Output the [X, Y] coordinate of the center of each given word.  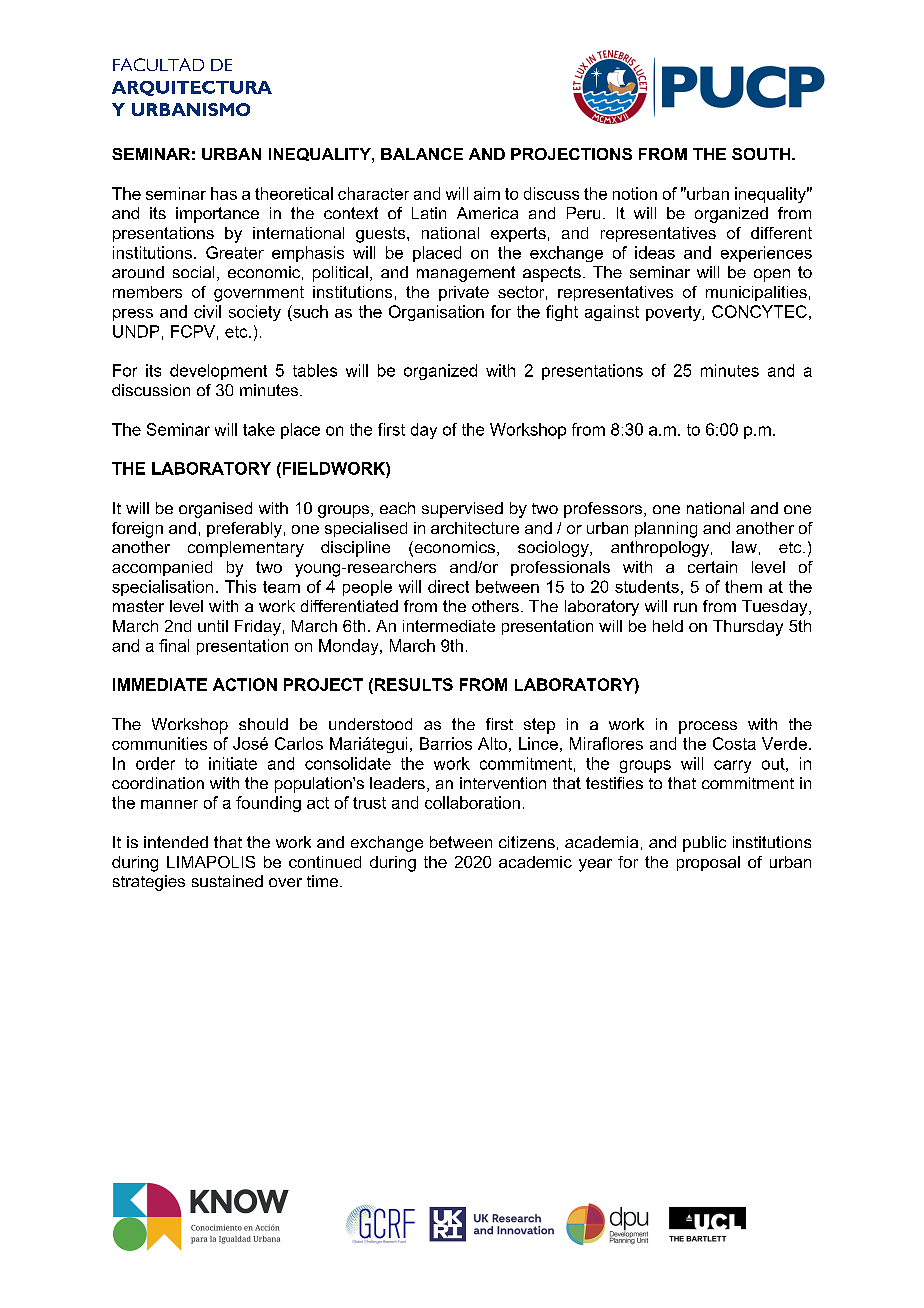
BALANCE [422, 154]
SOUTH [761, 154]
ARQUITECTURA [192, 88]
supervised [462, 510]
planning [666, 530]
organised [215, 510]
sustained [227, 881]
